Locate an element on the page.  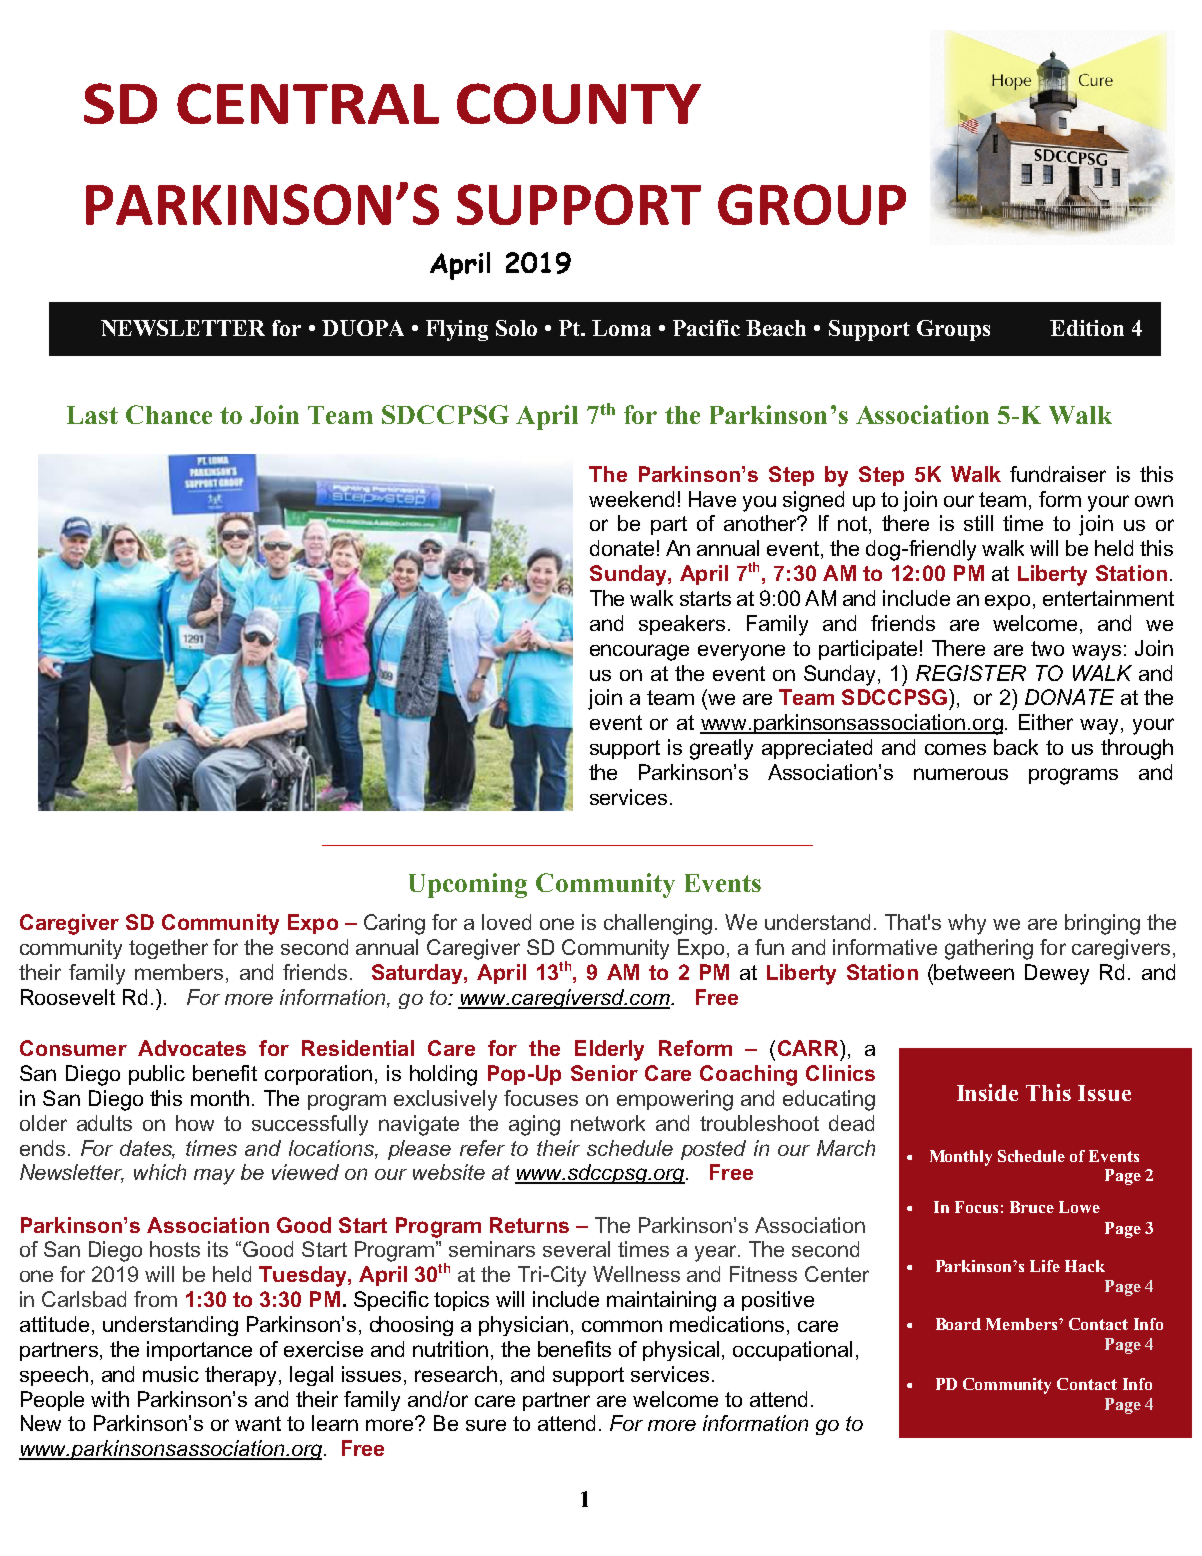
Dewey is located at coordinates (1057, 974).
